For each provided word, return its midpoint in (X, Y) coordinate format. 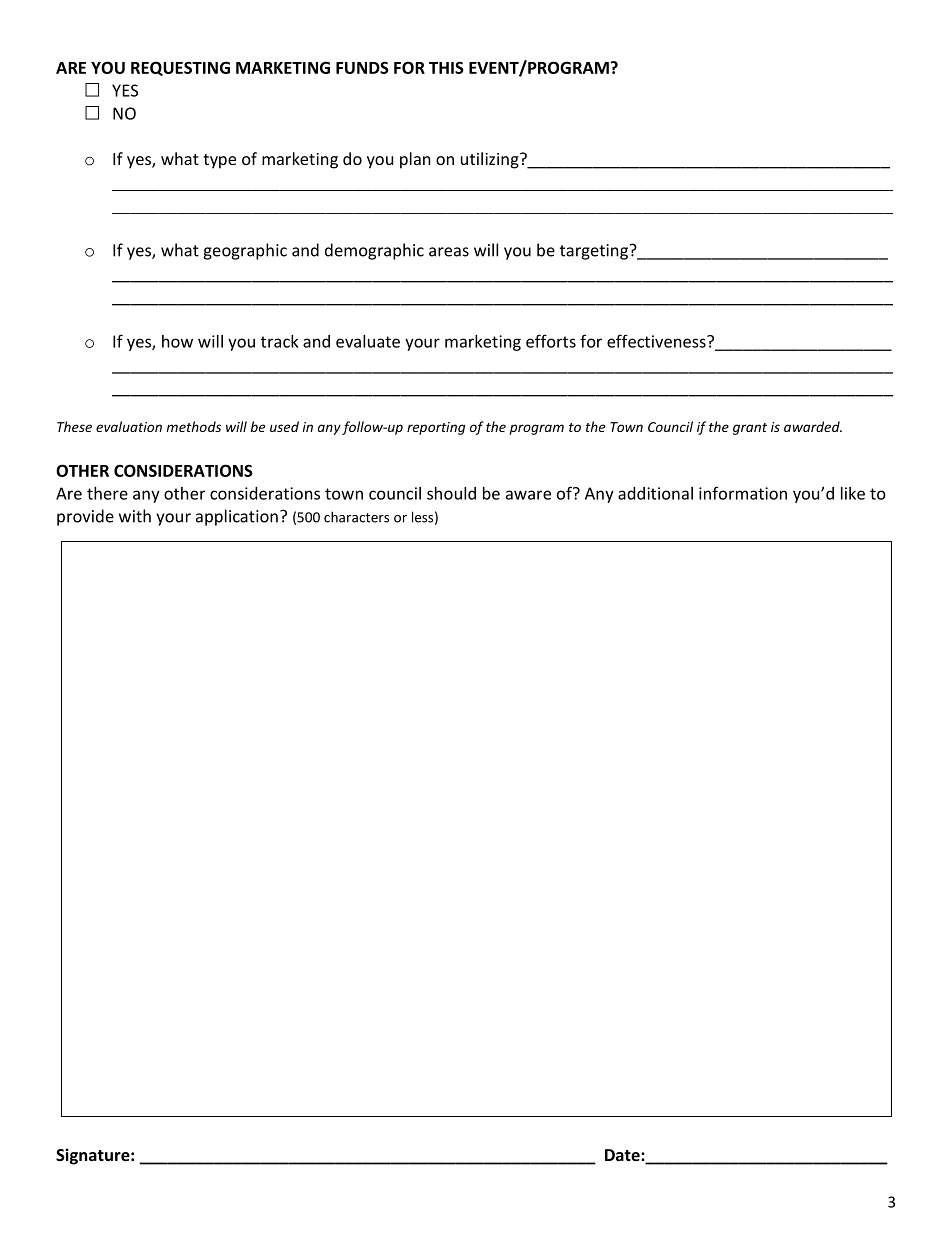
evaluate (368, 341)
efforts (551, 341)
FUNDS (362, 67)
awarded (813, 426)
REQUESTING (180, 68)
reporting (436, 428)
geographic (245, 251)
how (177, 341)
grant (750, 429)
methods (193, 426)
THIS (446, 67)
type (219, 161)
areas (449, 252)
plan (415, 160)
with (135, 516)
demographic (374, 251)
